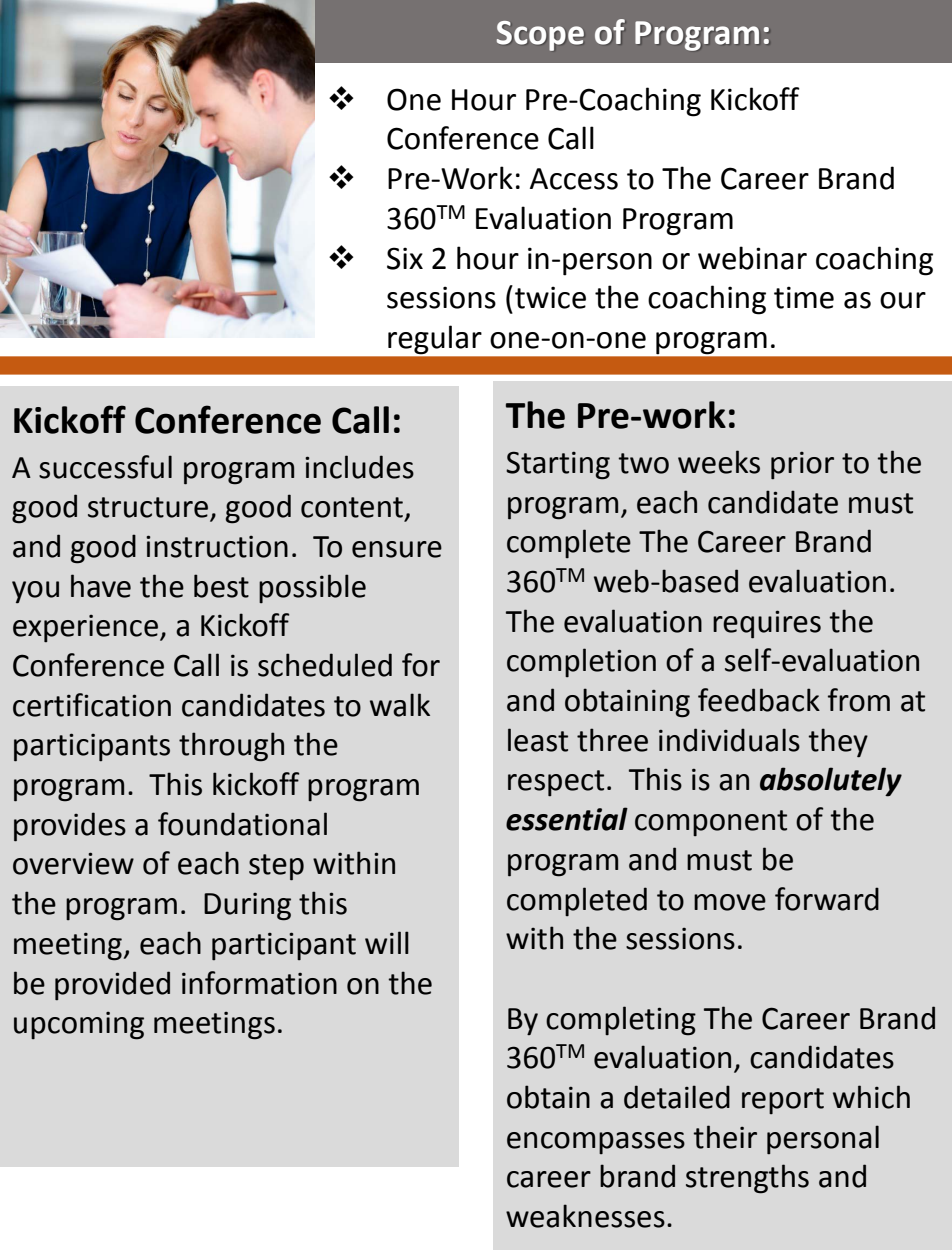 This screenshot has width=952, height=1250. I want to click on weaknesses, so click(585, 1216).
